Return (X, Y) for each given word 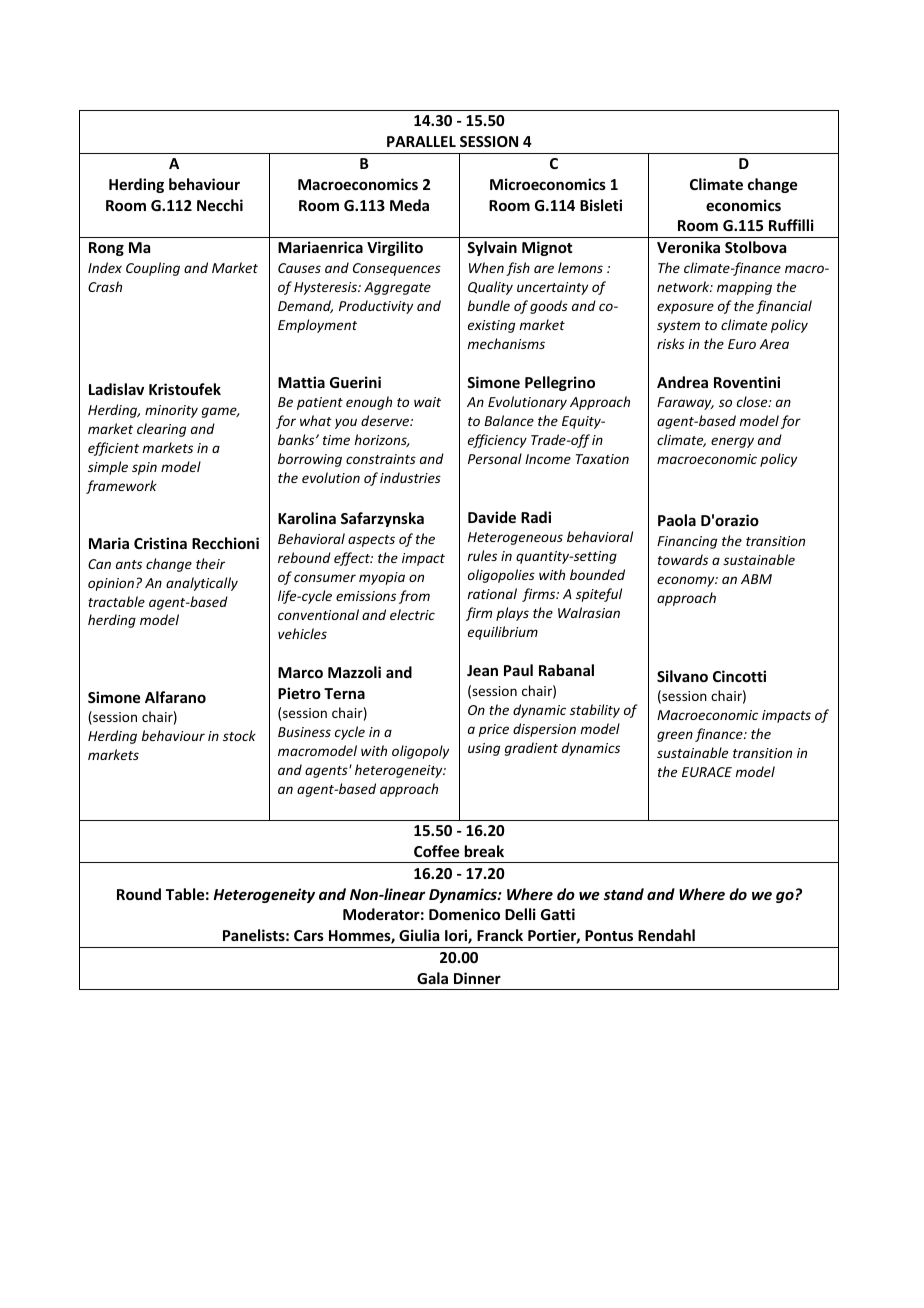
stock (239, 735)
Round (139, 894)
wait (427, 402)
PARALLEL (421, 141)
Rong (106, 249)
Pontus (609, 935)
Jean (482, 670)
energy (732, 442)
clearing (161, 430)
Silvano (682, 676)
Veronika (688, 247)
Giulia (419, 935)
